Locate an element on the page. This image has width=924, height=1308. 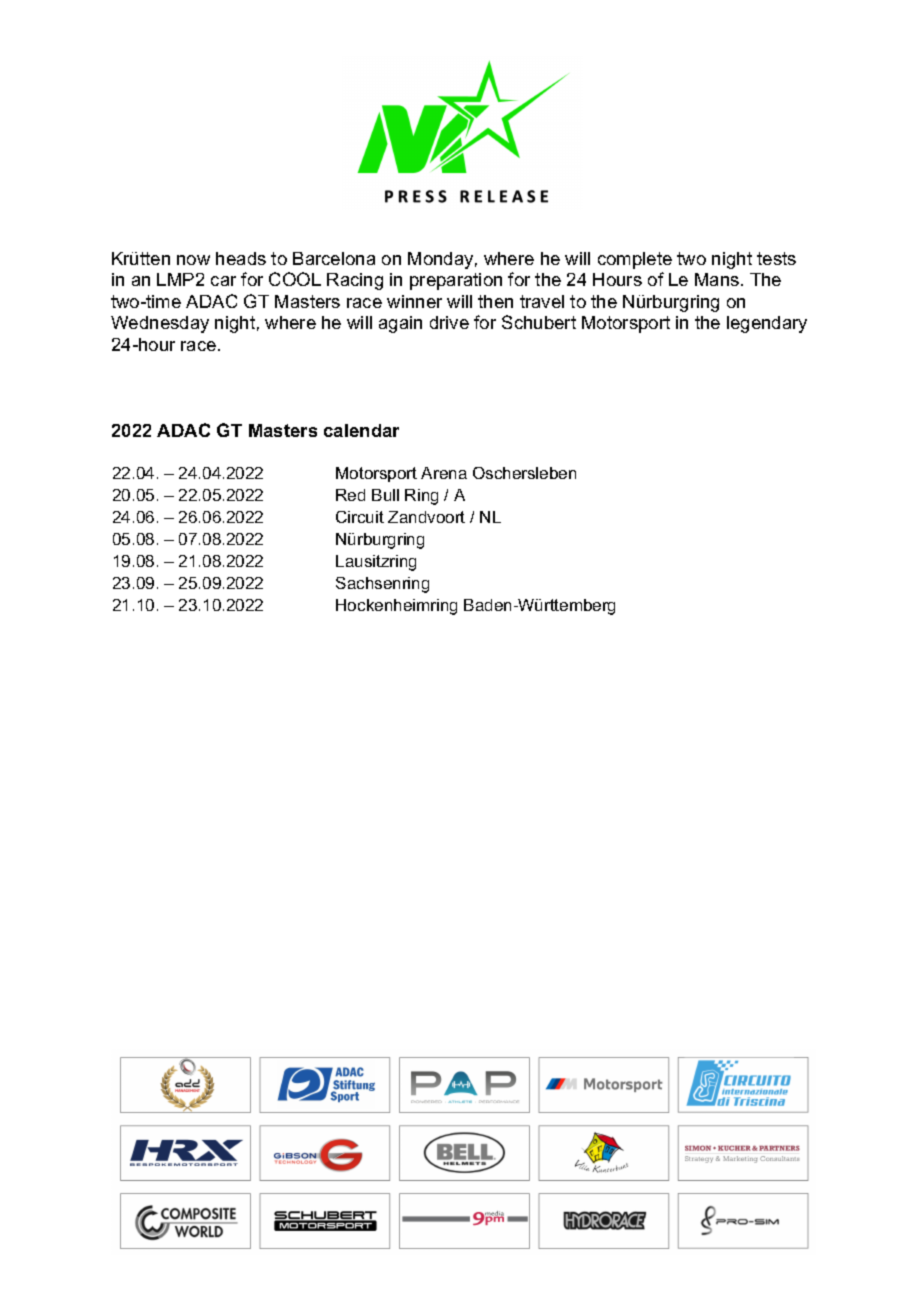
legendary is located at coordinates (767, 324).
